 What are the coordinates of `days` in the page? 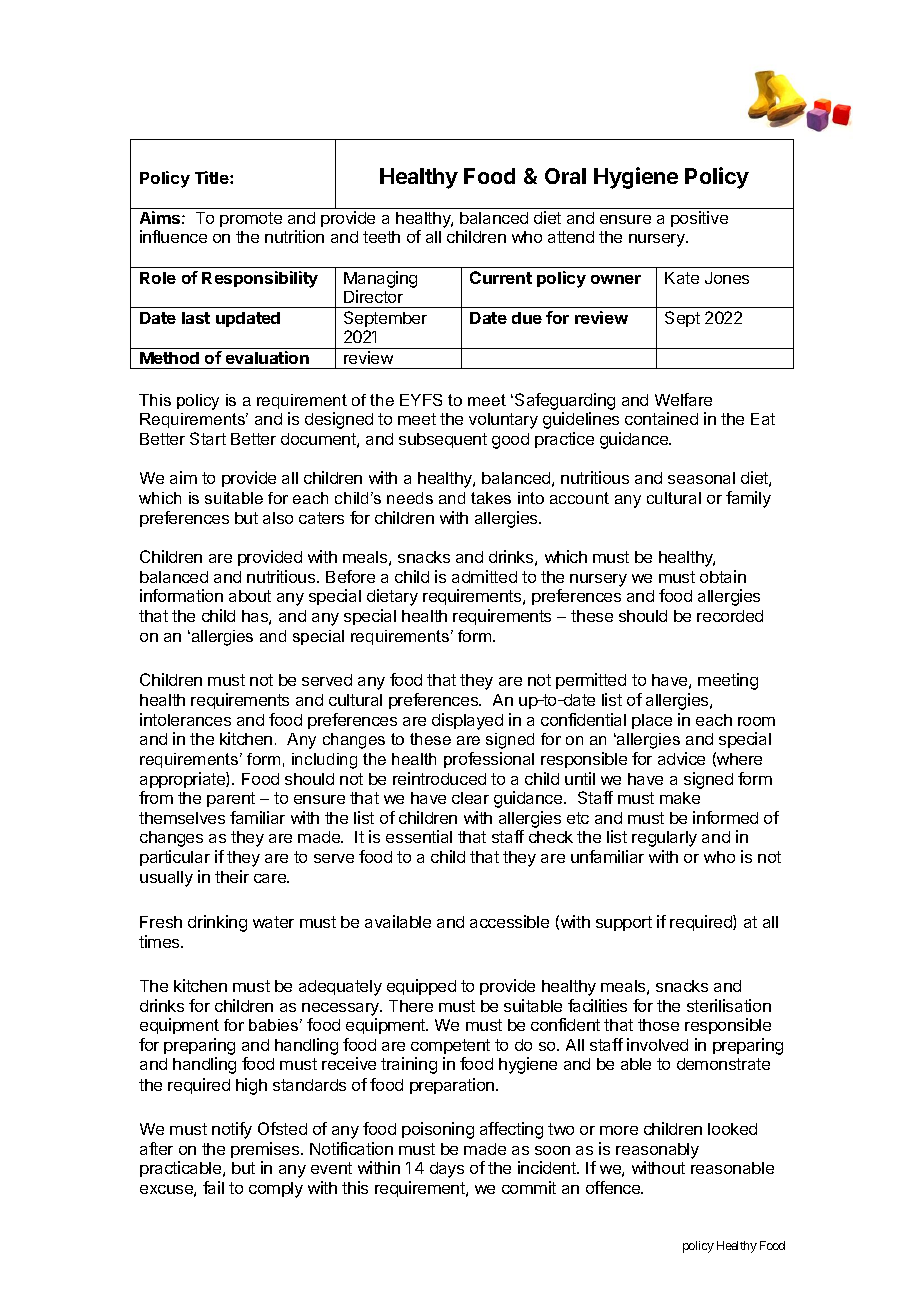 It's located at (447, 1170).
